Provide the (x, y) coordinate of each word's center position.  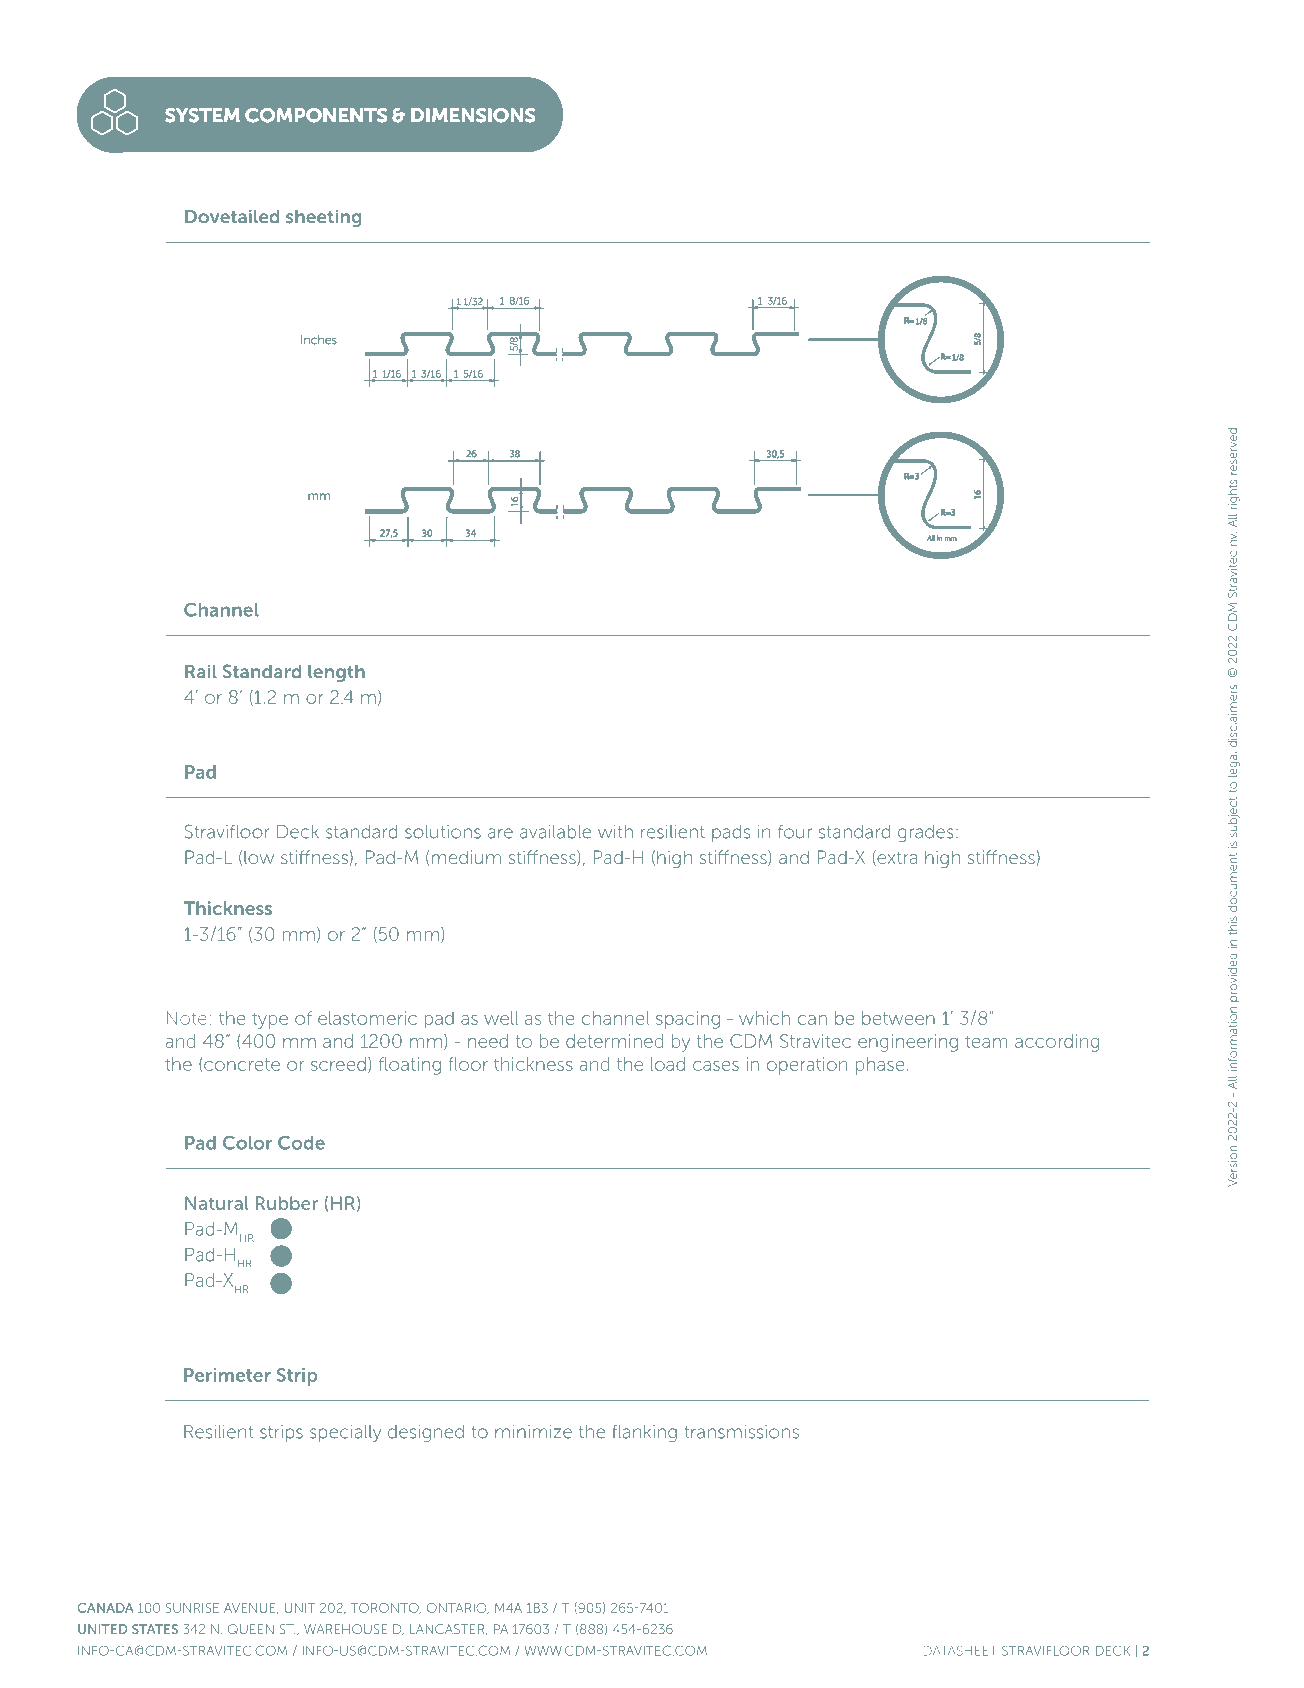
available (555, 832)
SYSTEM (202, 115)
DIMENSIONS (473, 115)
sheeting (323, 218)
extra (896, 858)
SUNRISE (192, 1608)
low (259, 857)
